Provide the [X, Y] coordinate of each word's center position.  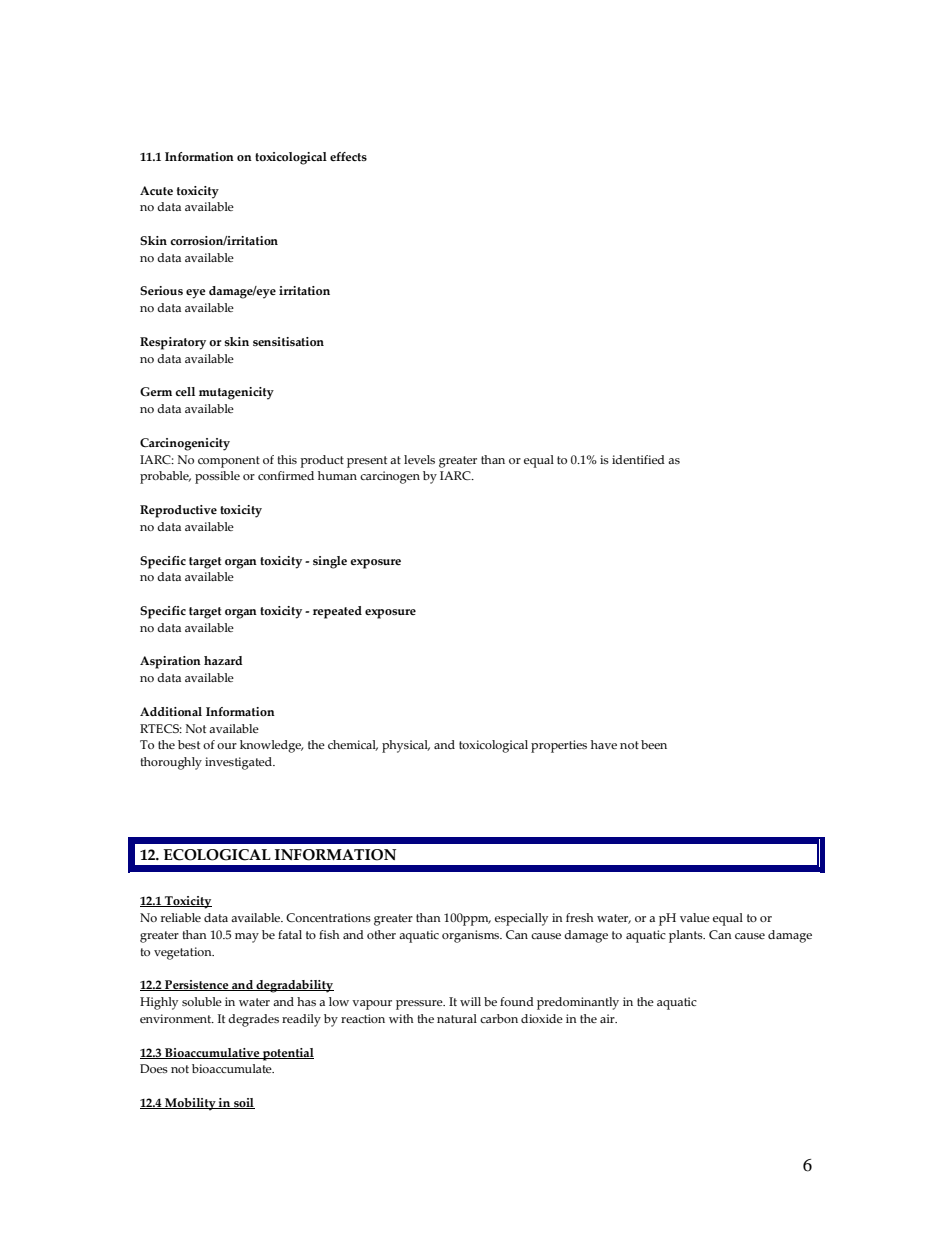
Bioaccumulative [212, 1053]
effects [348, 156]
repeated [337, 612]
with [401, 1018]
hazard [223, 660]
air [608, 1018]
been [654, 744]
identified [638, 459]
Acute [156, 190]
